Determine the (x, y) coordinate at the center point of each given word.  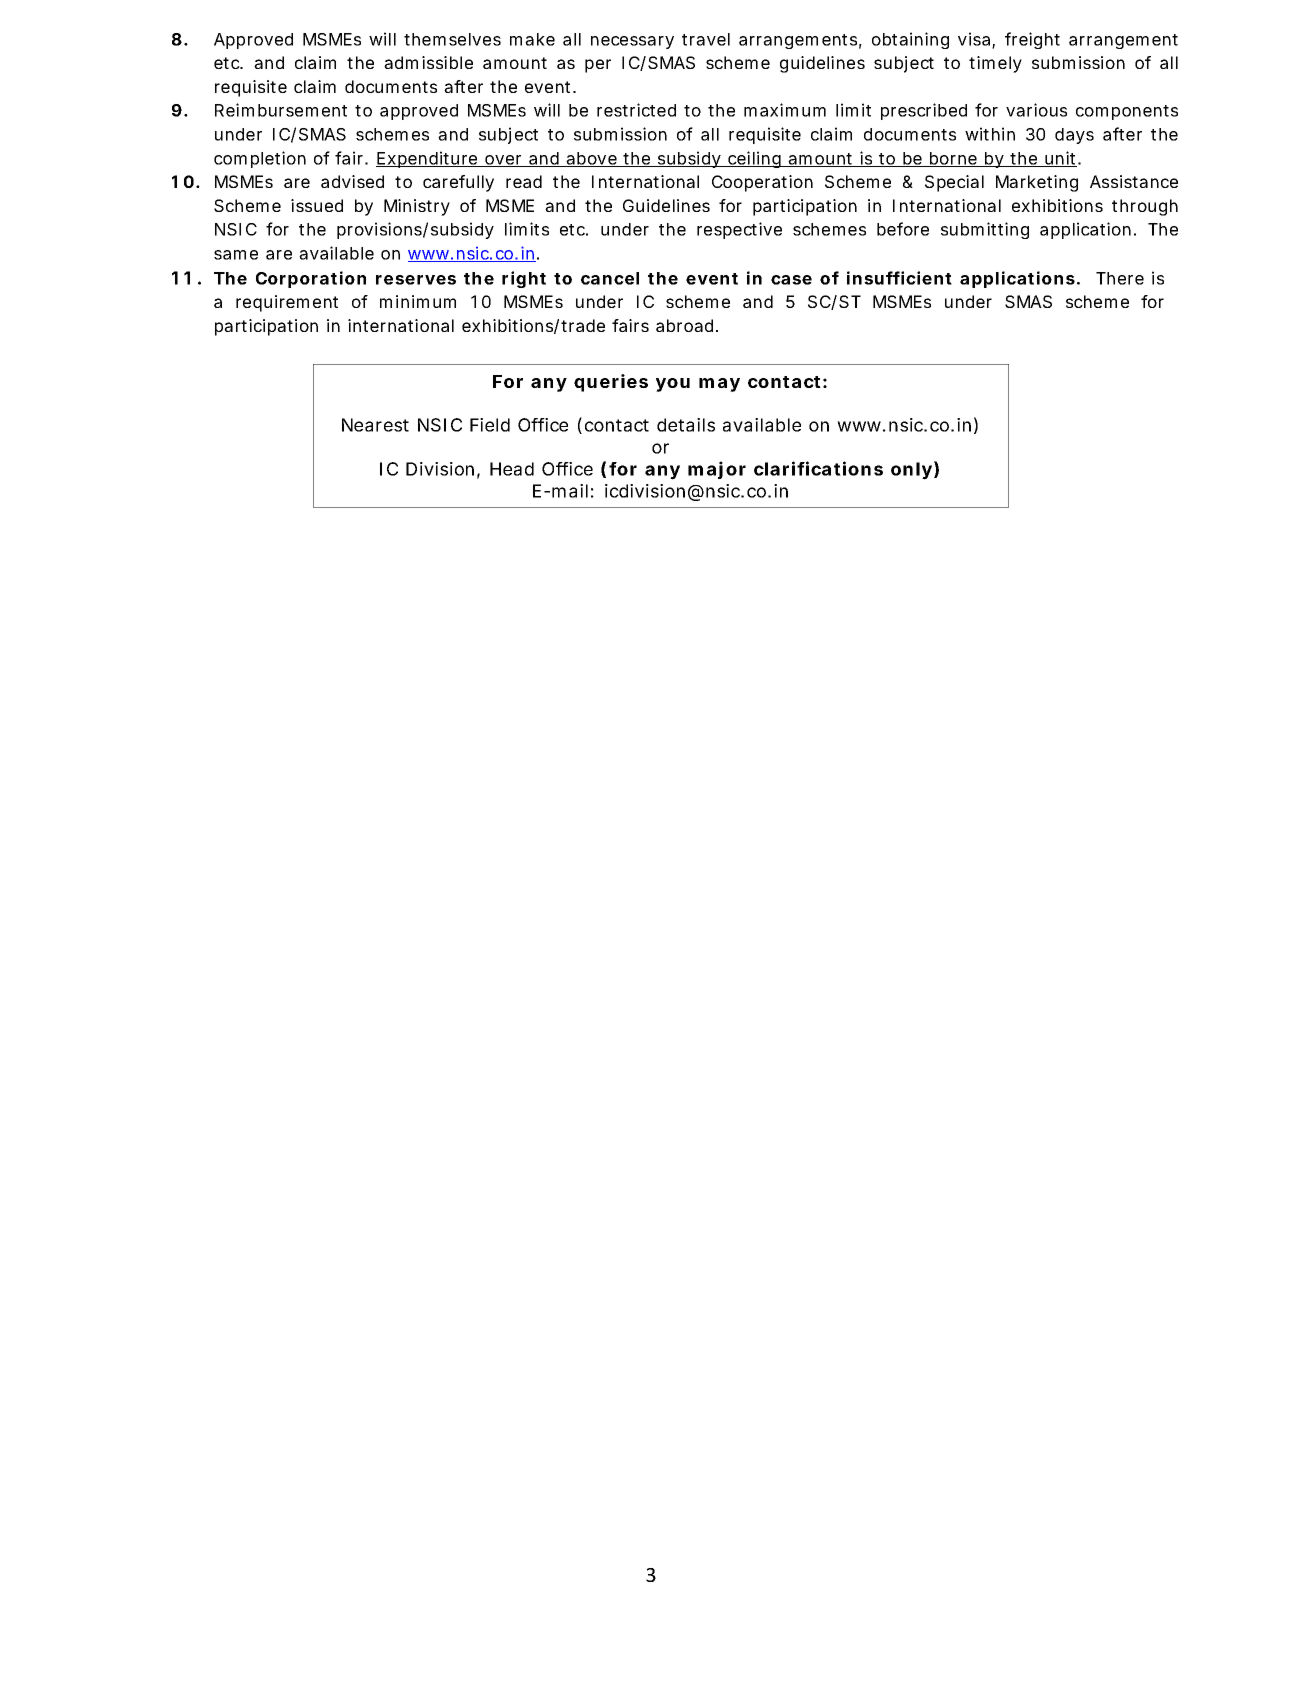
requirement (287, 303)
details (686, 425)
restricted (636, 110)
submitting (985, 230)
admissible (428, 62)
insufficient (899, 278)
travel (706, 39)
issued (317, 205)
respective (739, 230)
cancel (610, 278)
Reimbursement (281, 110)
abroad (684, 325)
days (1074, 136)
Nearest (375, 425)
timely (995, 64)
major (717, 470)
